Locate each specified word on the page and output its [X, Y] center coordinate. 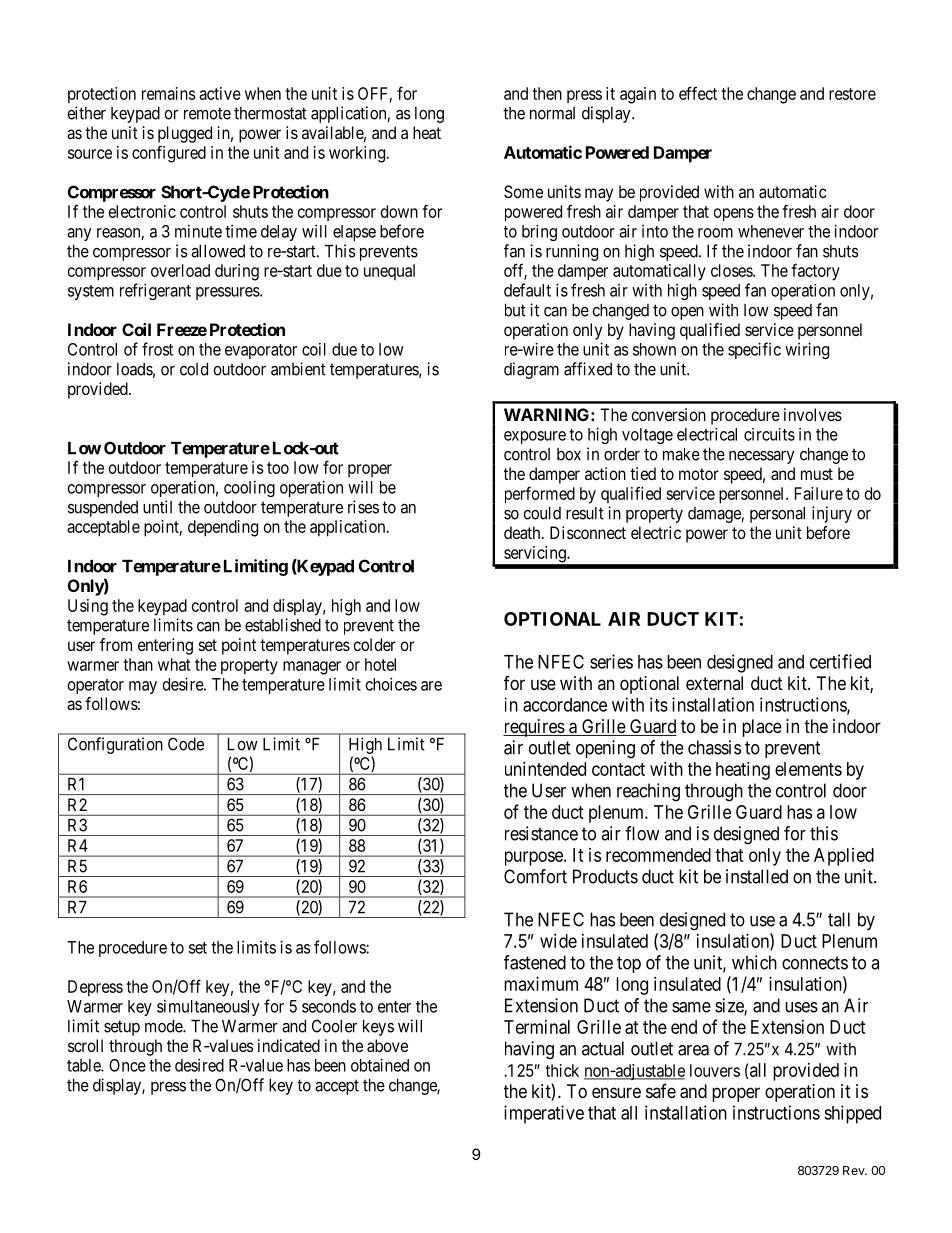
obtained [380, 1065]
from [116, 644]
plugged [185, 134]
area [693, 1050]
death [523, 532]
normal [552, 113]
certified [840, 661]
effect [698, 93]
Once [127, 1065]
